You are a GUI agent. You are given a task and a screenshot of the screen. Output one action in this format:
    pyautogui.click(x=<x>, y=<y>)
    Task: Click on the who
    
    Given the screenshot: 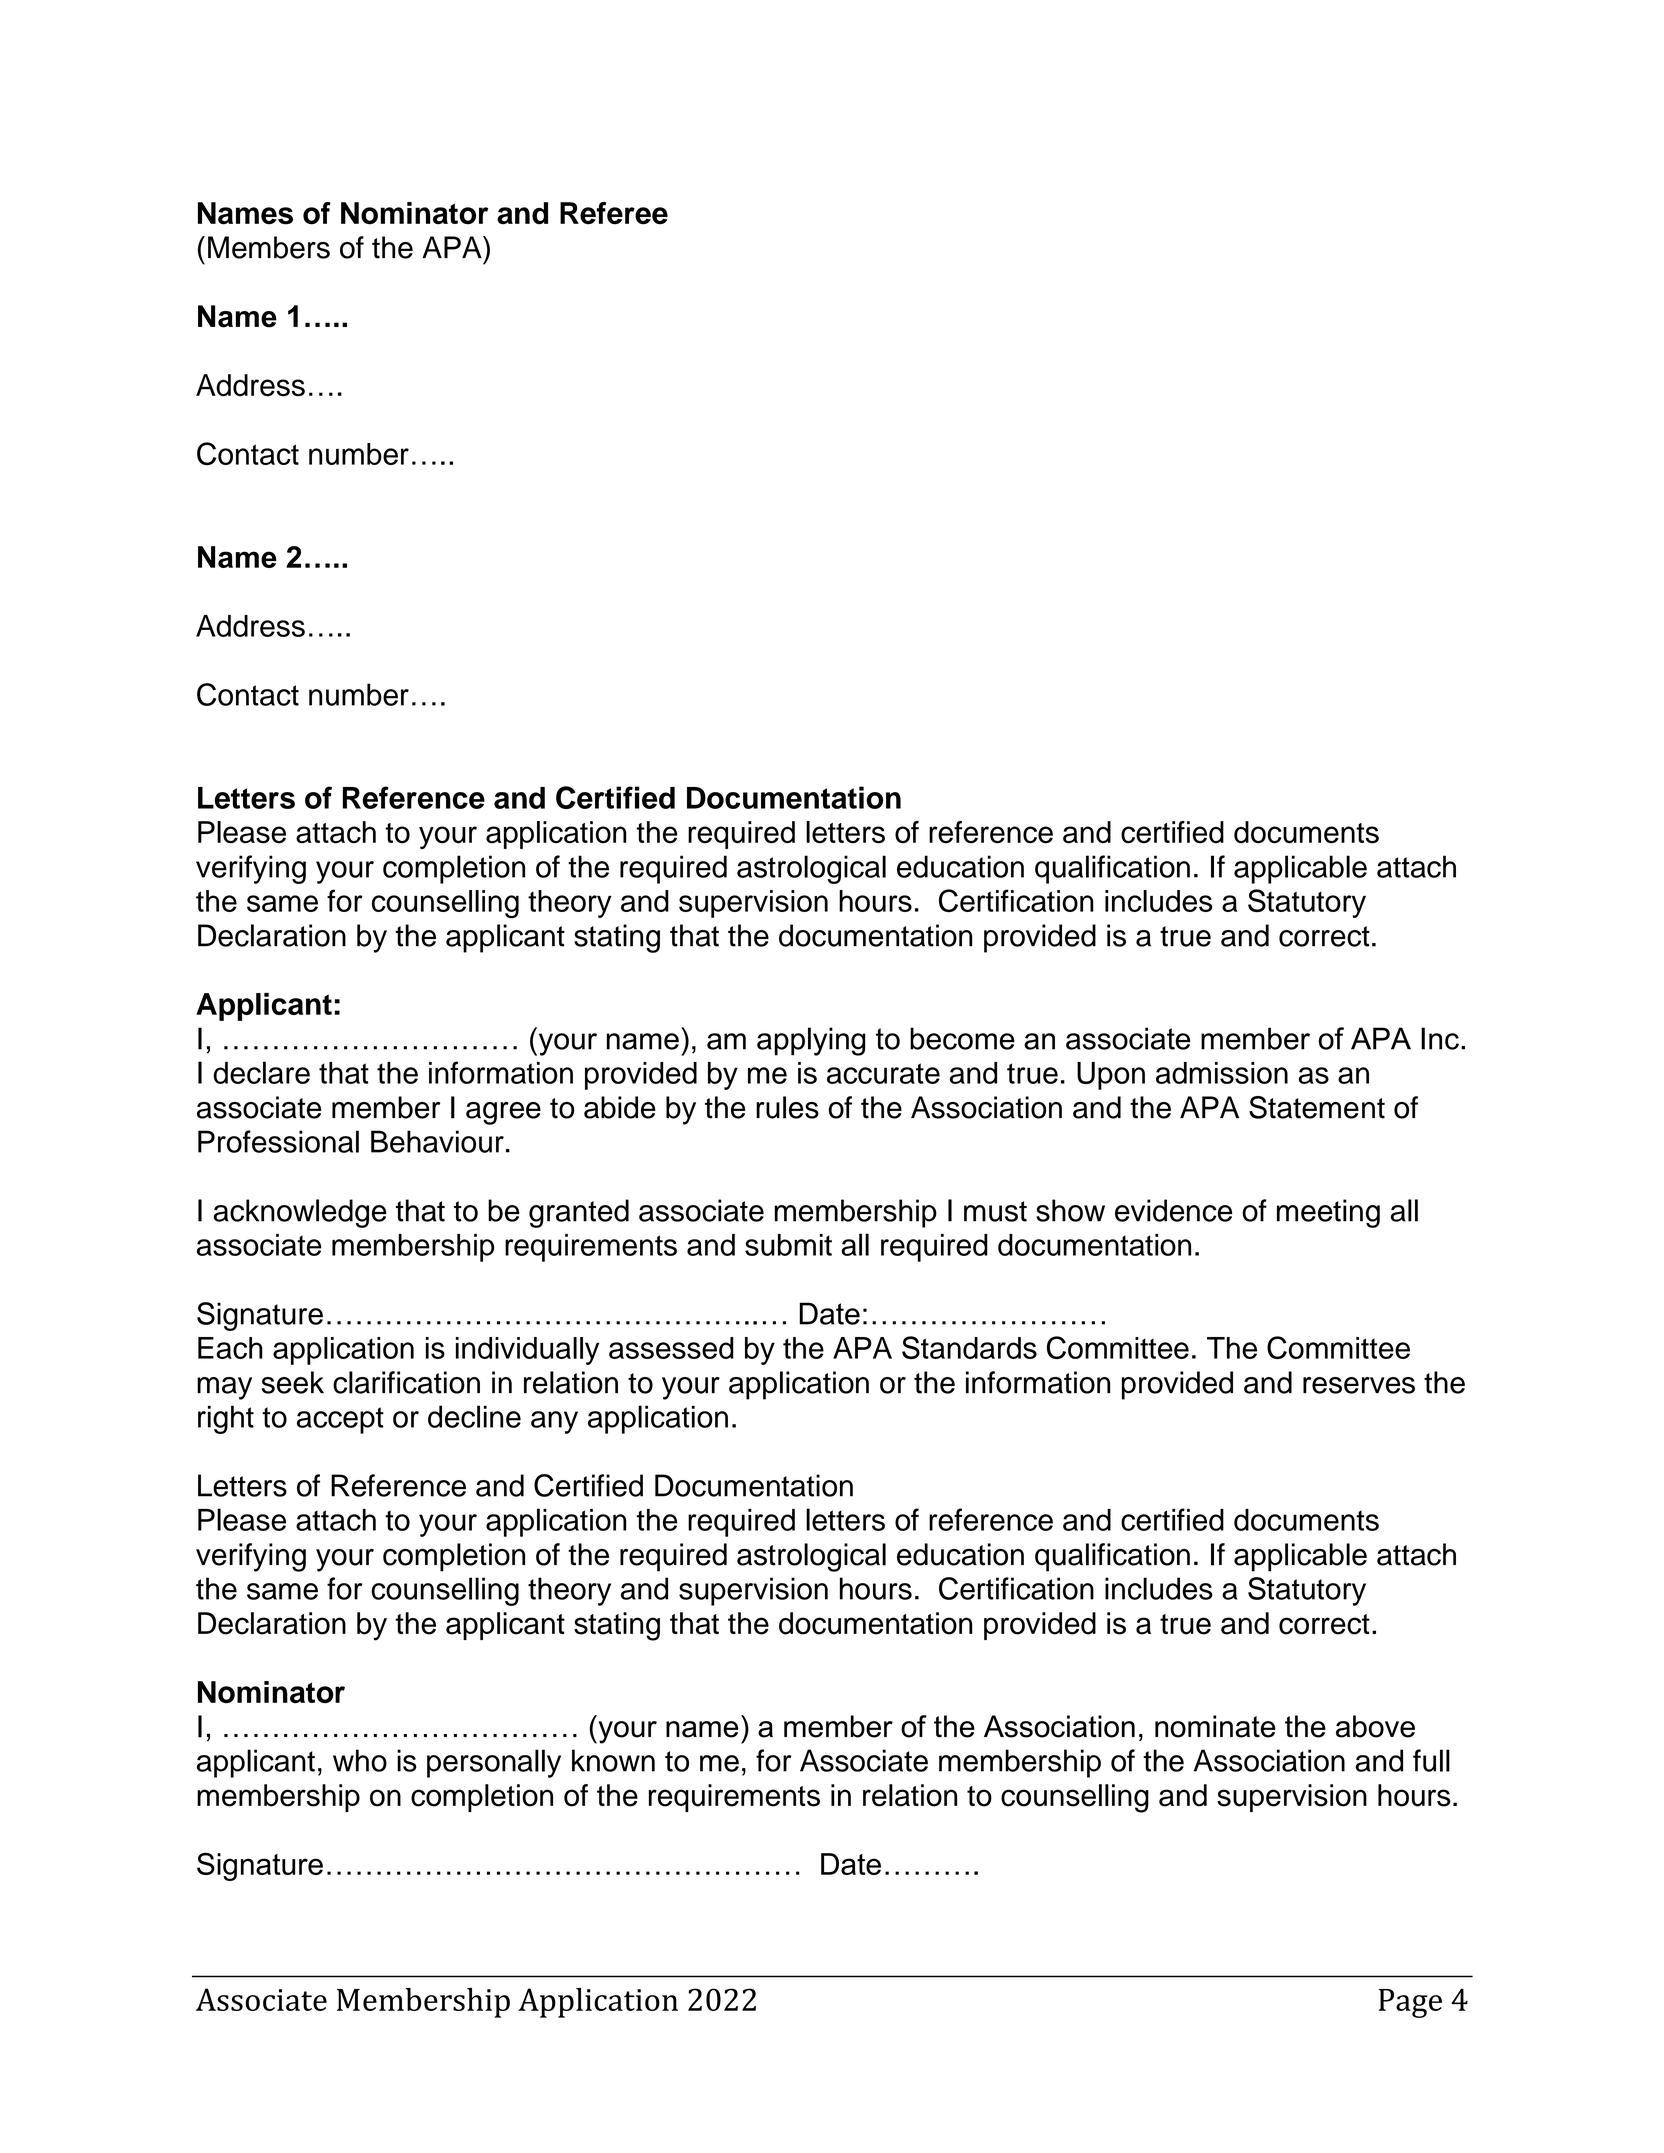 What is the action you would take?
    pyautogui.click(x=360, y=1760)
